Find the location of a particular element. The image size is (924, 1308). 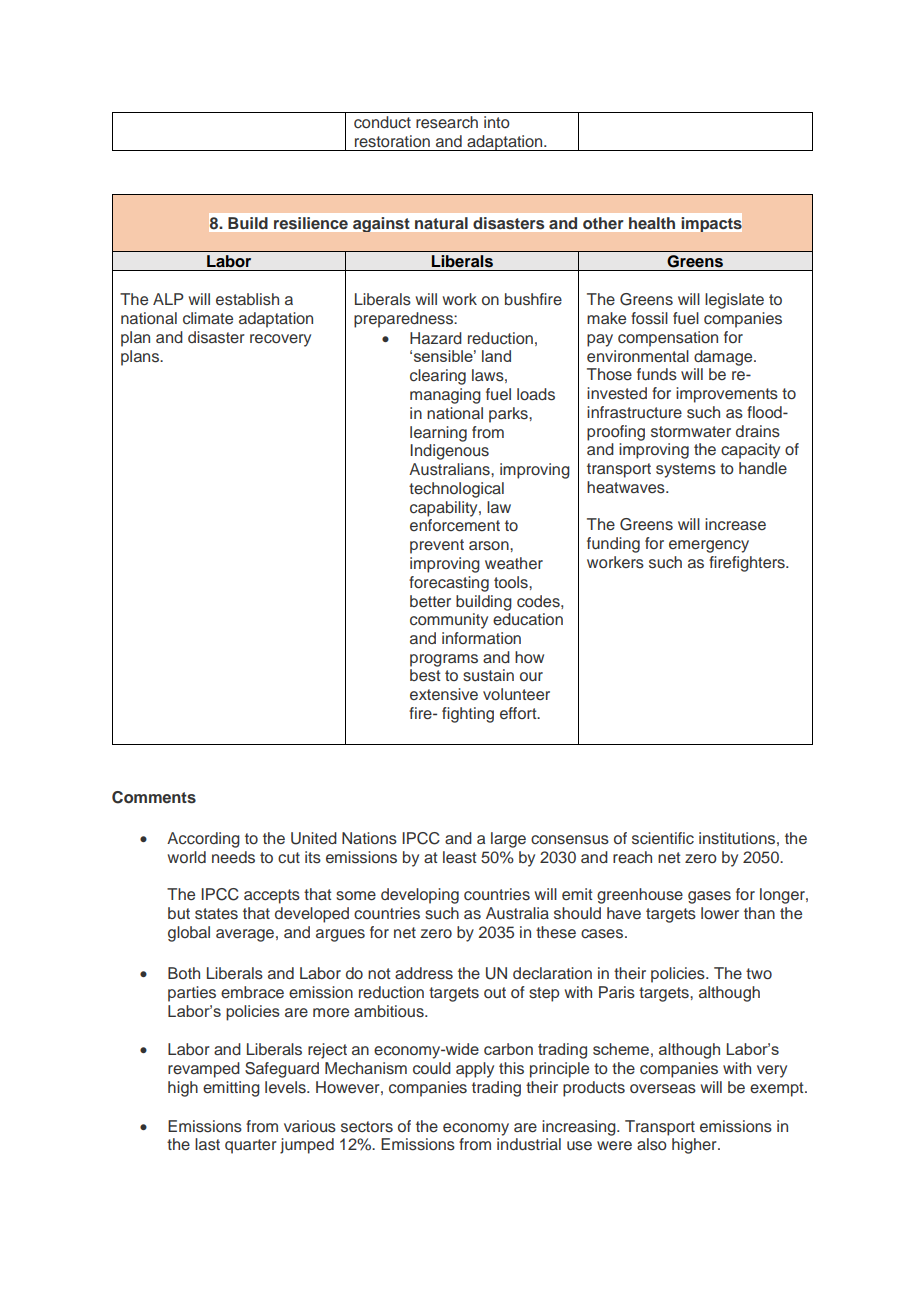

scientific is located at coordinates (663, 838).
